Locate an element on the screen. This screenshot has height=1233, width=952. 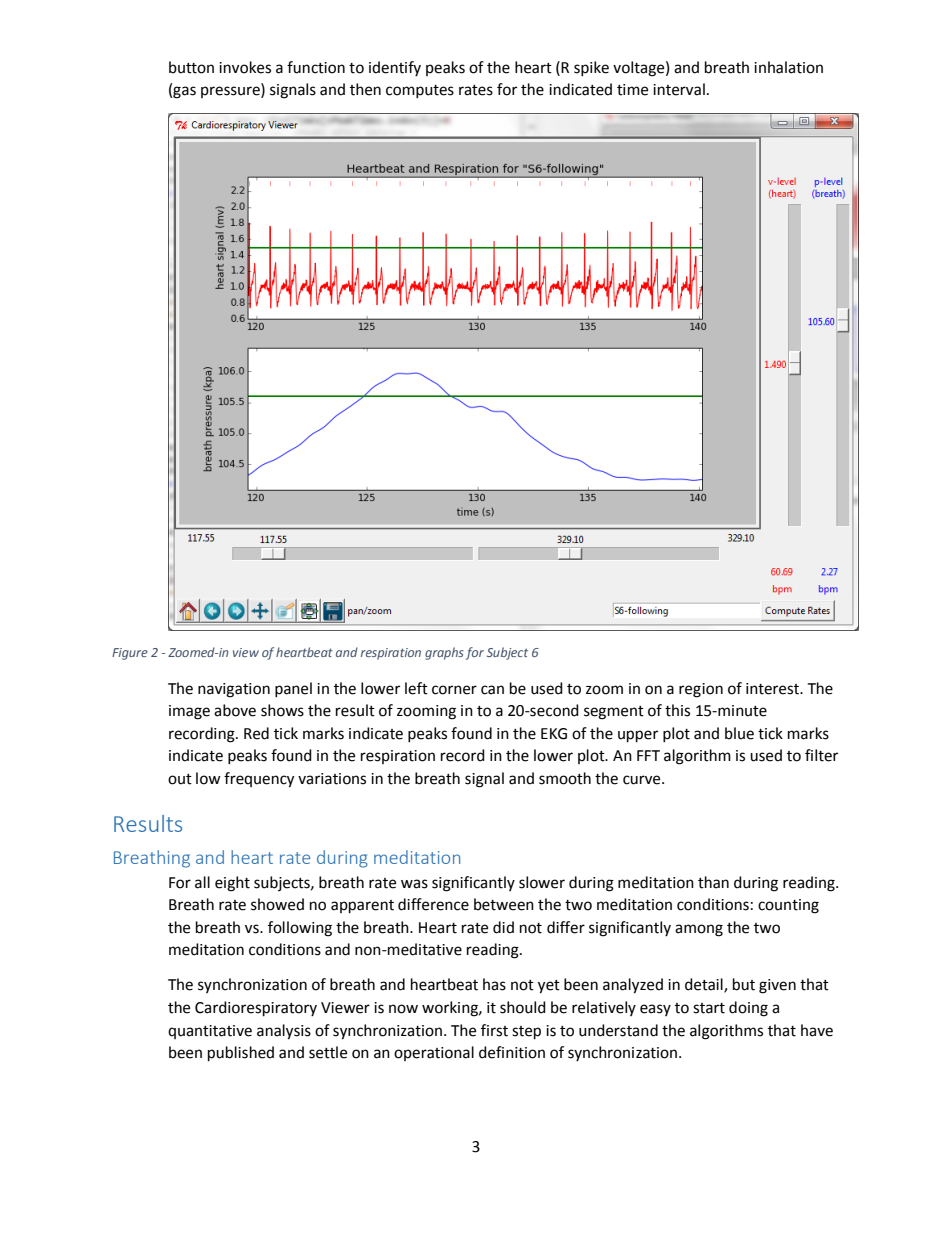
quantitative is located at coordinates (210, 1032).
